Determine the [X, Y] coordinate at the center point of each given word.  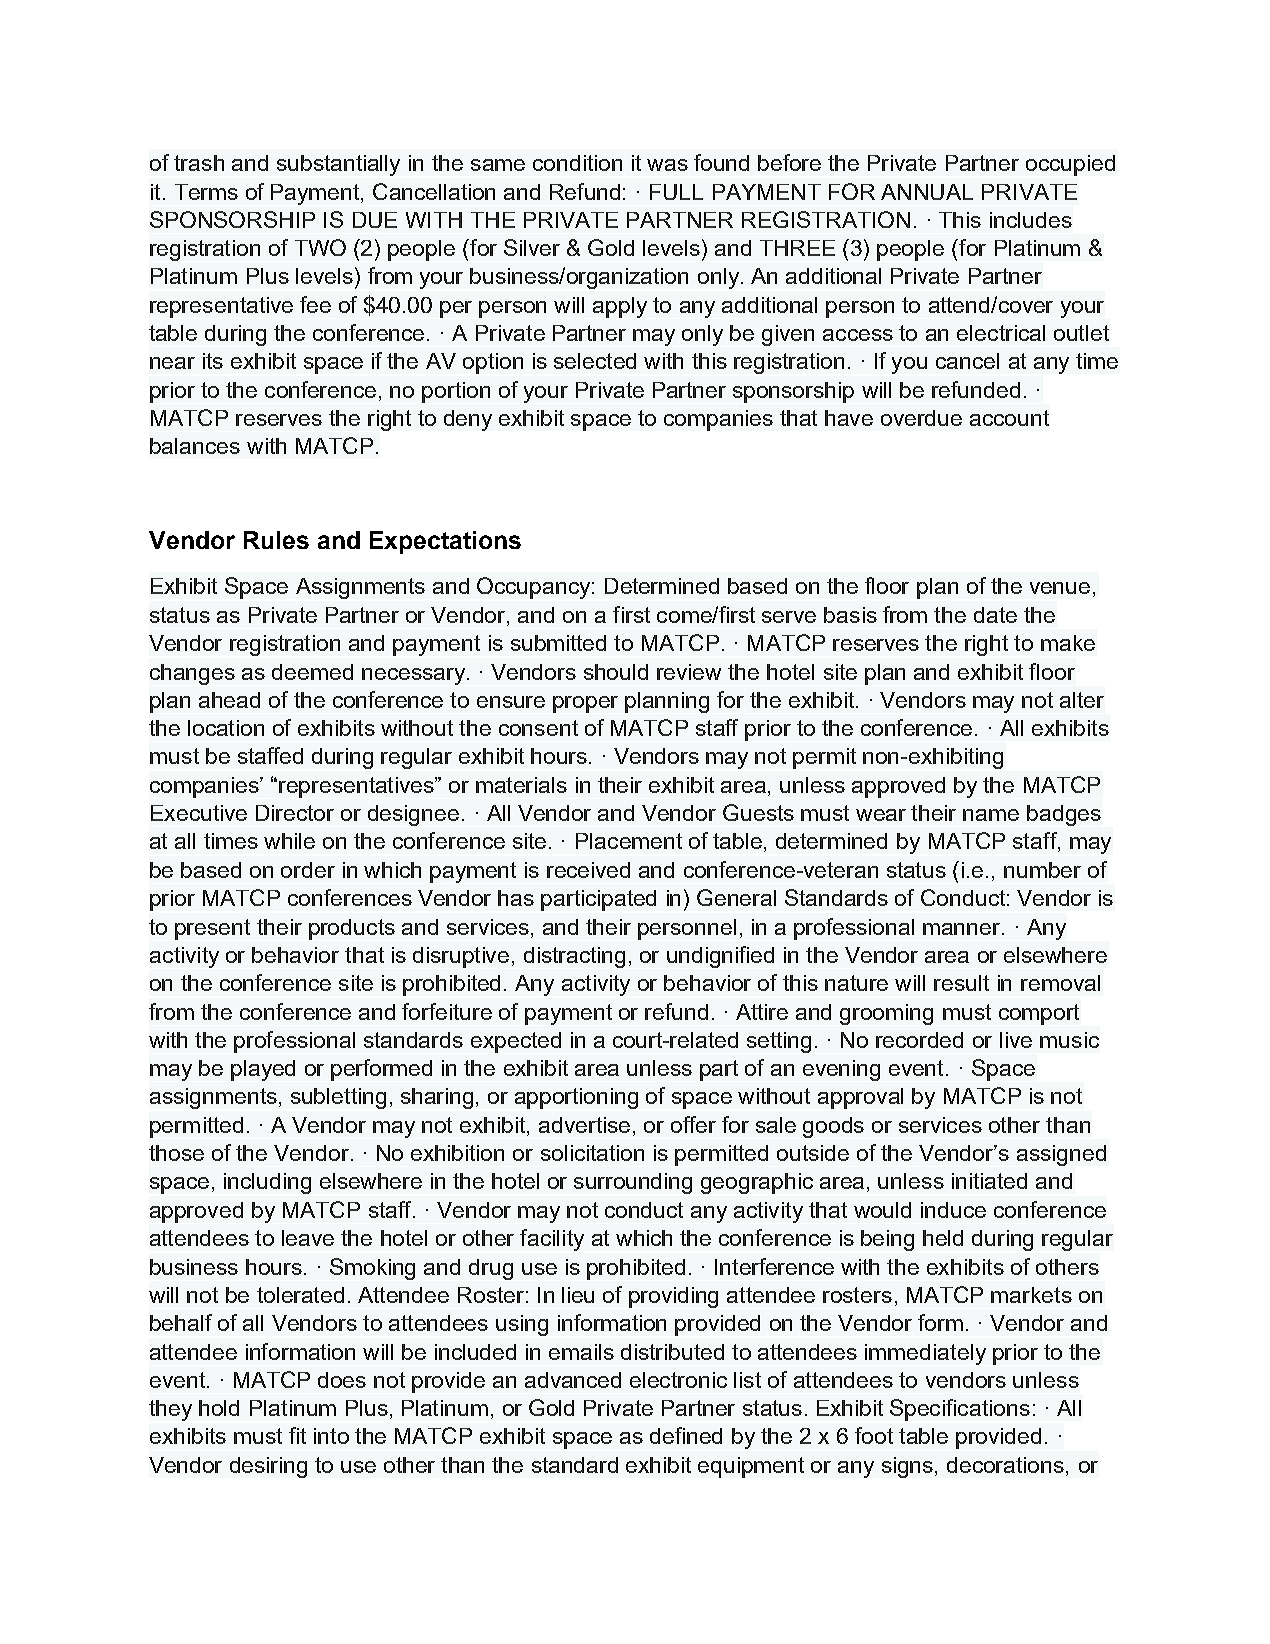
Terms [206, 192]
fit [297, 1435]
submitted [558, 643]
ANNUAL [927, 192]
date [995, 615]
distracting [574, 957]
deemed [312, 672]
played [263, 1070]
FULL [676, 192]
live [1016, 1040]
